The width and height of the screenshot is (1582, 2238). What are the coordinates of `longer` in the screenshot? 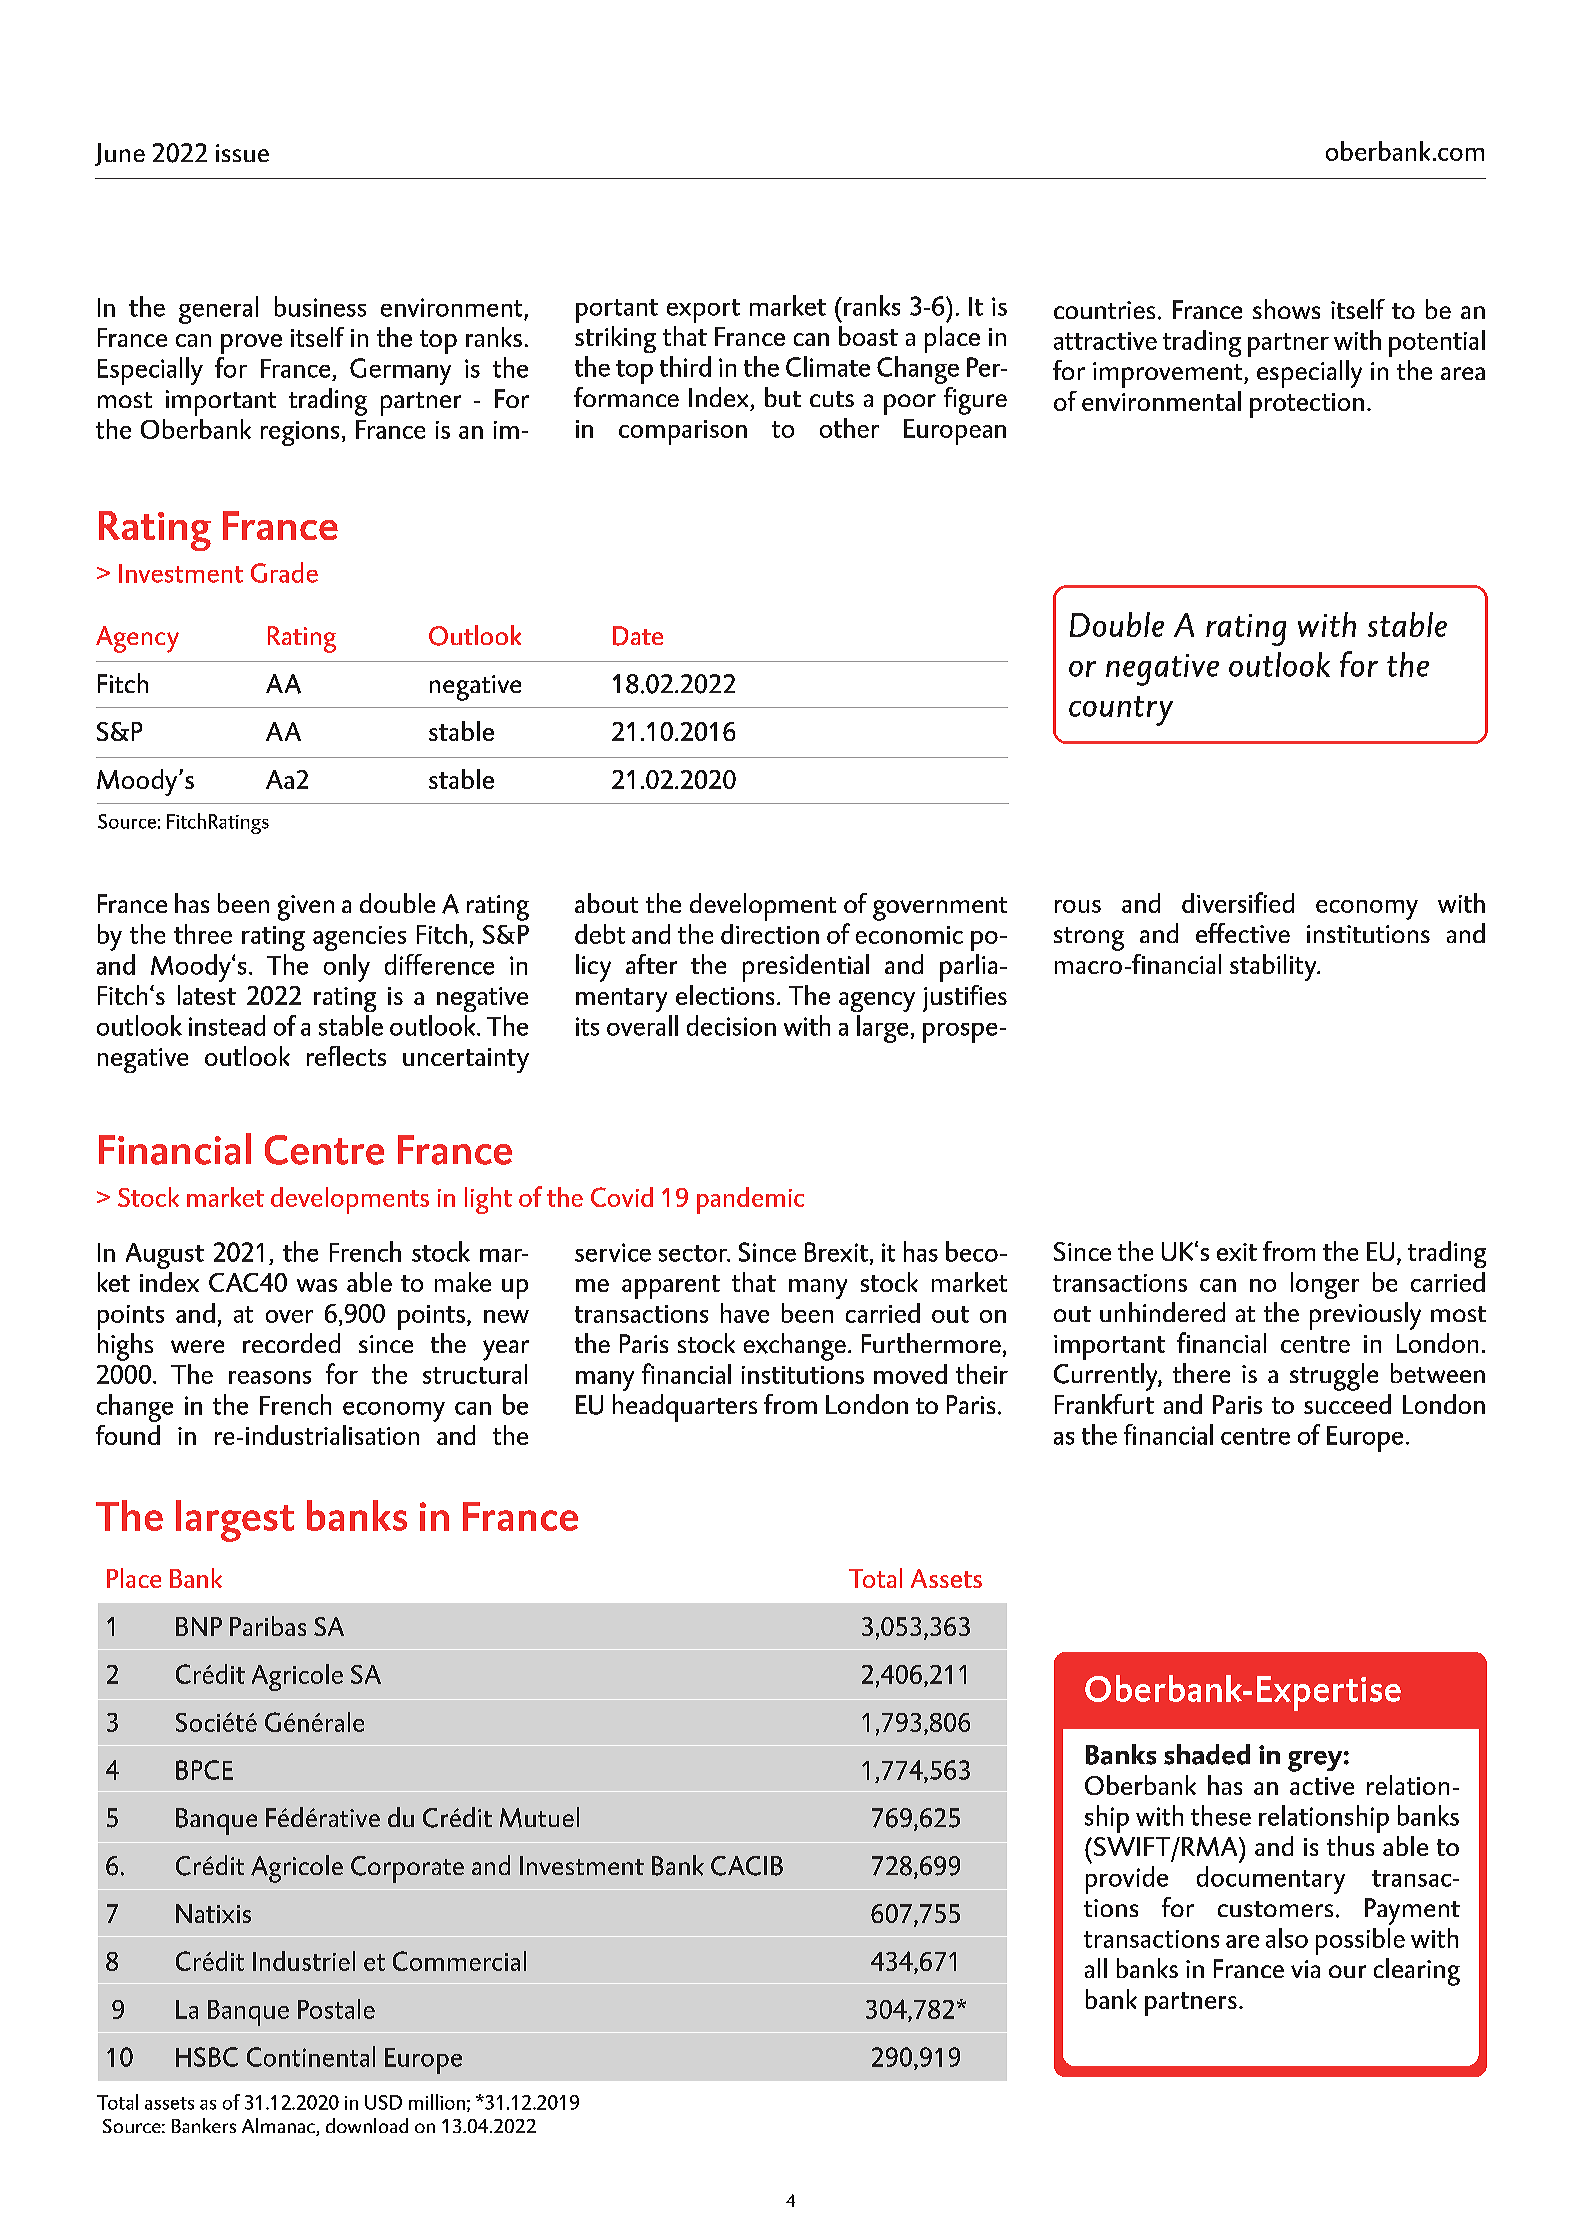 It's located at (1325, 1285).
